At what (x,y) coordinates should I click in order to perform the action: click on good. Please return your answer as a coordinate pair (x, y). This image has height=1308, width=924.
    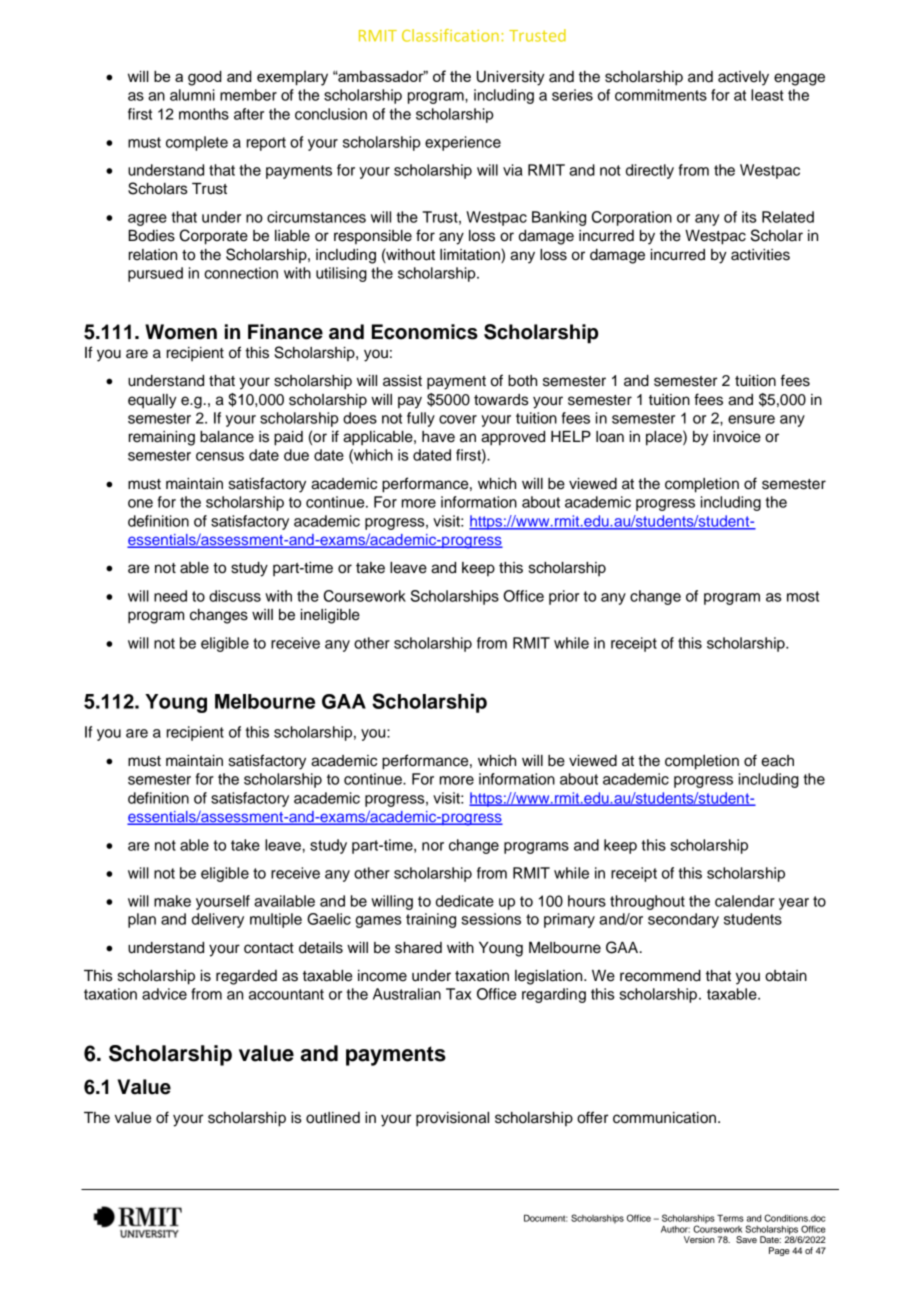
    Looking at the image, I should click on (205, 78).
